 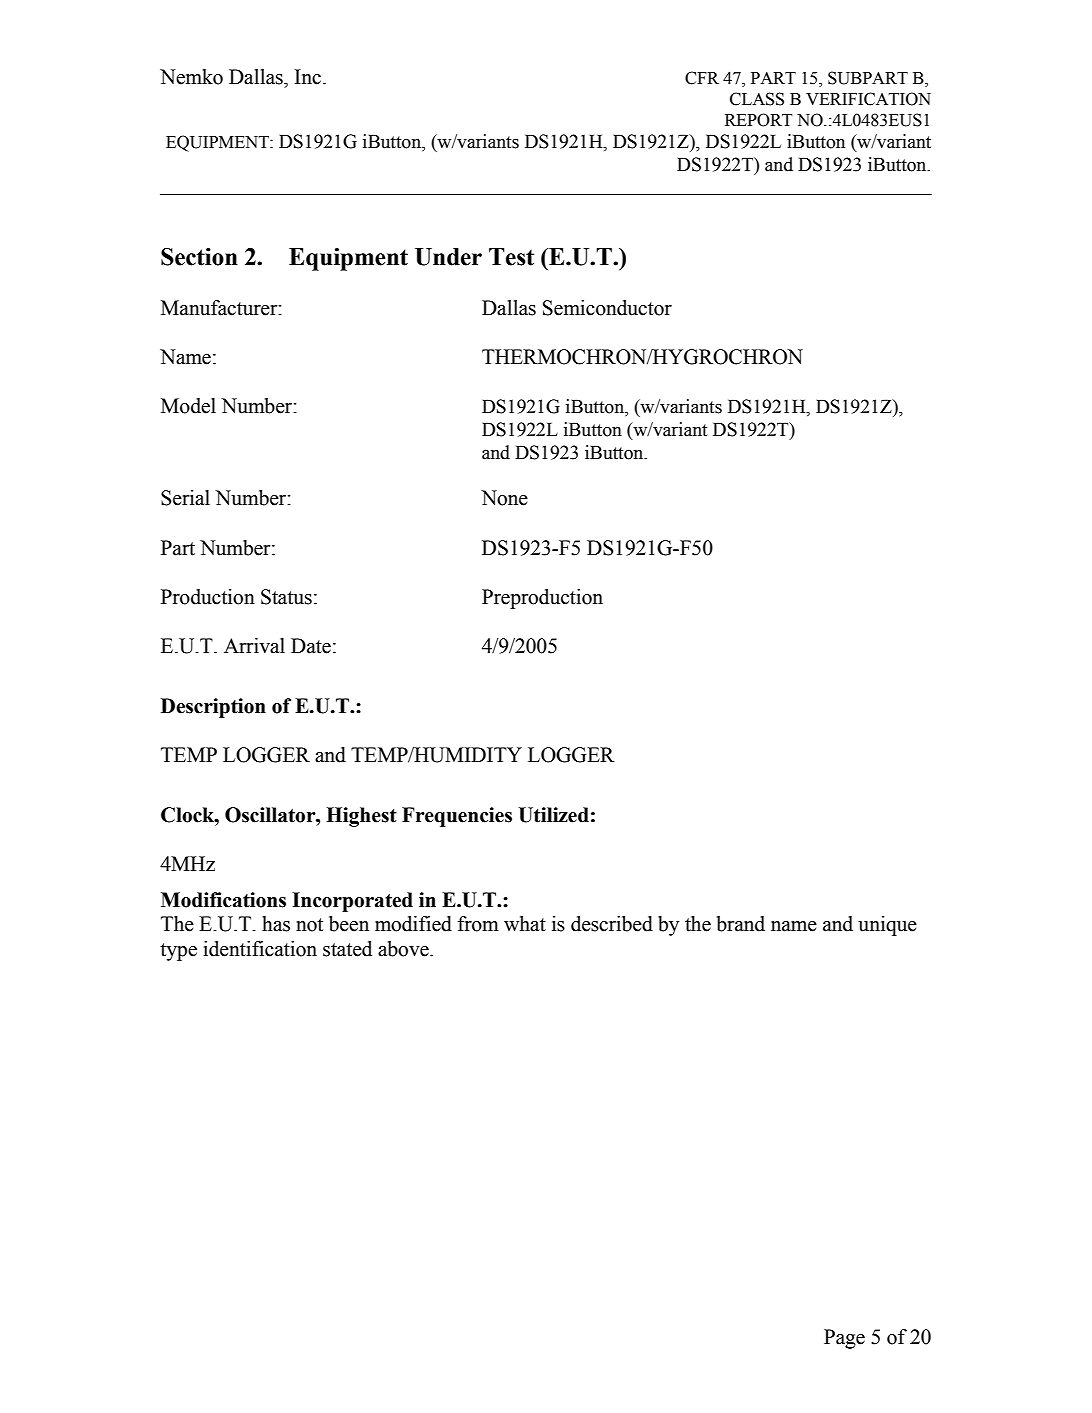 What do you see at coordinates (504, 498) in the screenshot?
I see `None` at bounding box center [504, 498].
